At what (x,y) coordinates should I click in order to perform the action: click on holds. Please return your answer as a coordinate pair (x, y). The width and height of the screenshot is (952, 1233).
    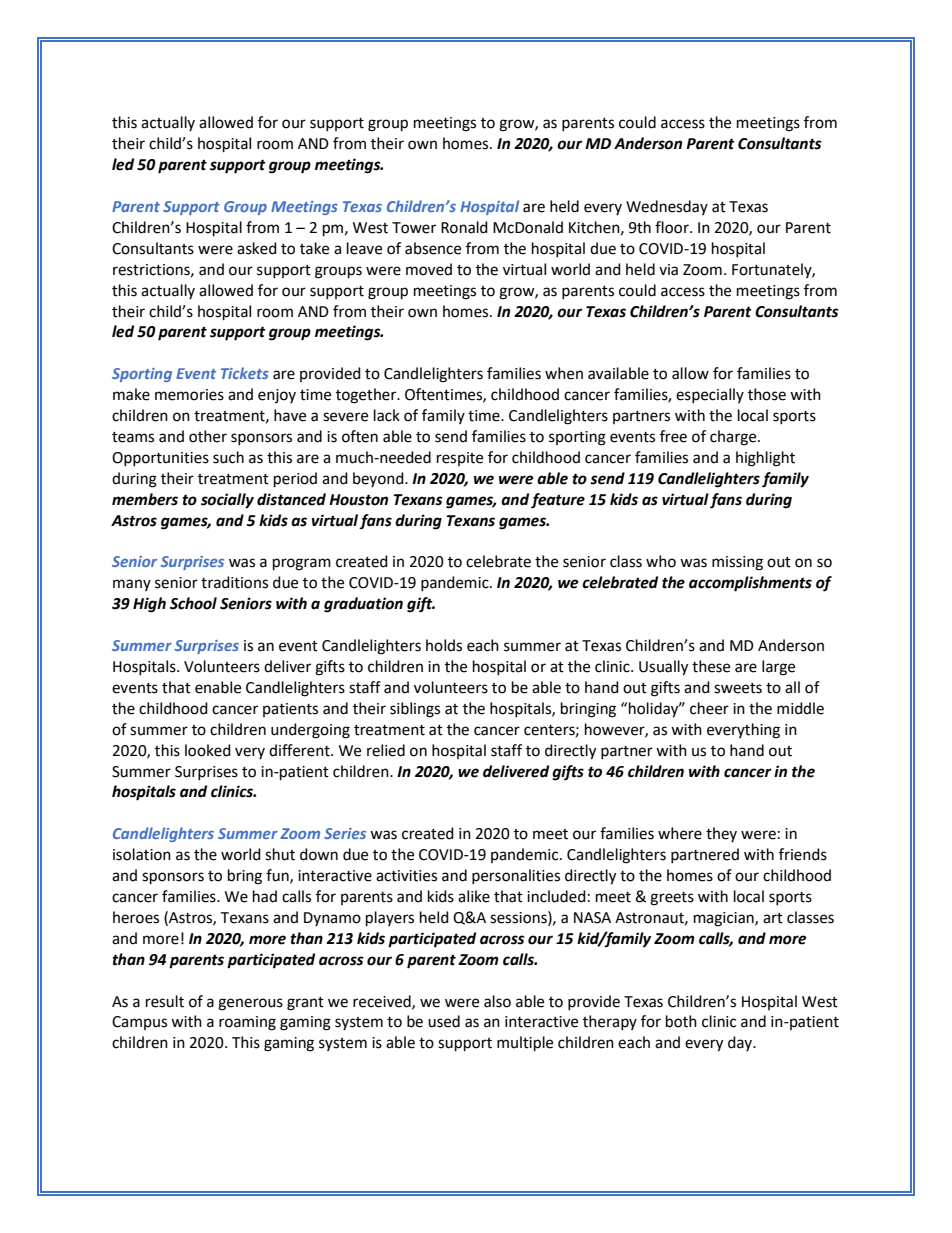
    Looking at the image, I should click on (444, 645).
